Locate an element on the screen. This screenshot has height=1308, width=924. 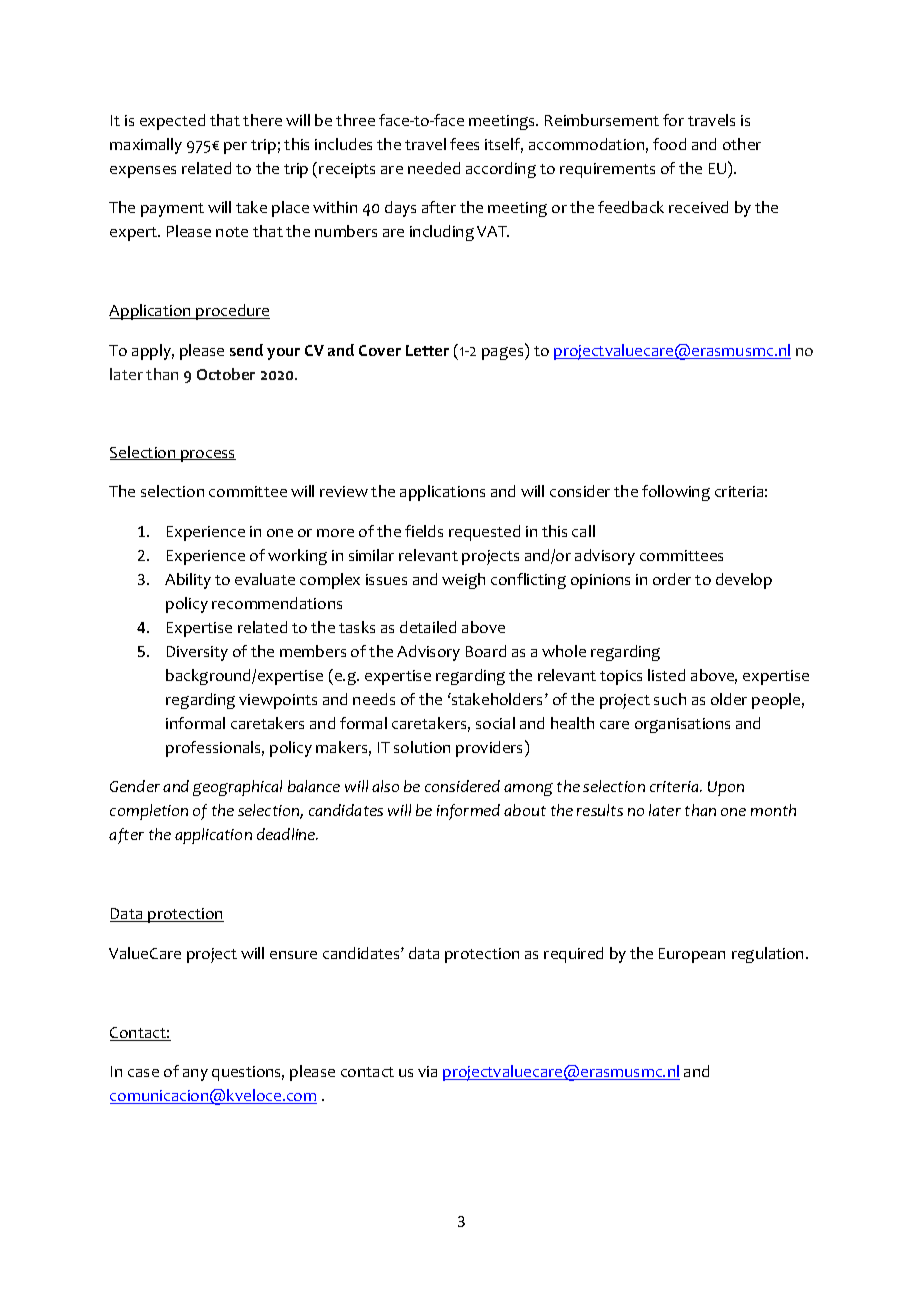
Ability is located at coordinates (188, 581).
